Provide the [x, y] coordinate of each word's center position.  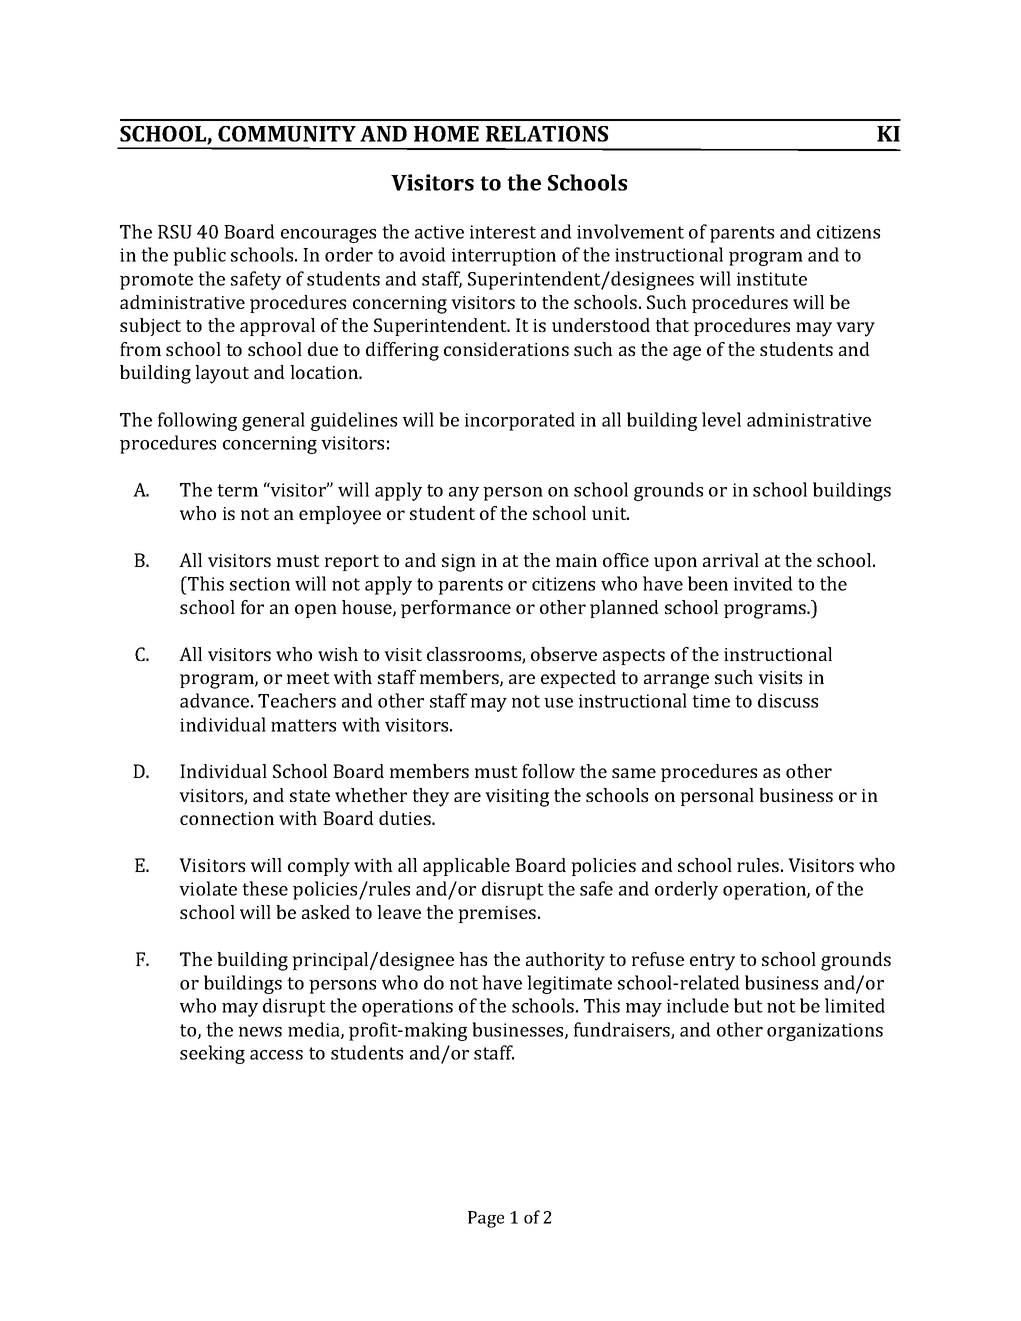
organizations [825, 1032]
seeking [212, 1054]
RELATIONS [547, 134]
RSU [175, 232]
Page [486, 1219]
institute [772, 279]
